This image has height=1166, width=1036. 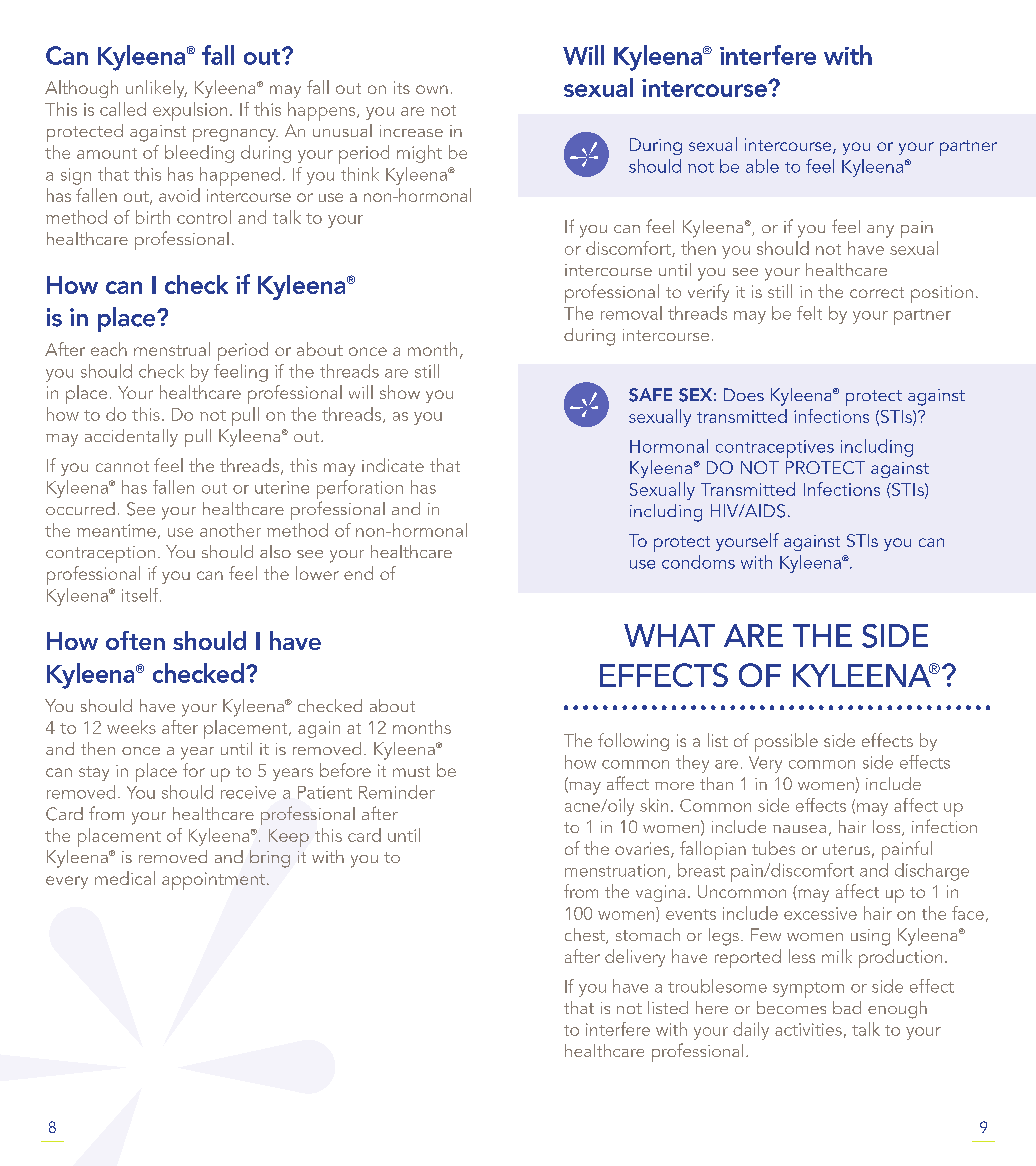 What do you see at coordinates (358, 573) in the image?
I see `end` at bounding box center [358, 573].
